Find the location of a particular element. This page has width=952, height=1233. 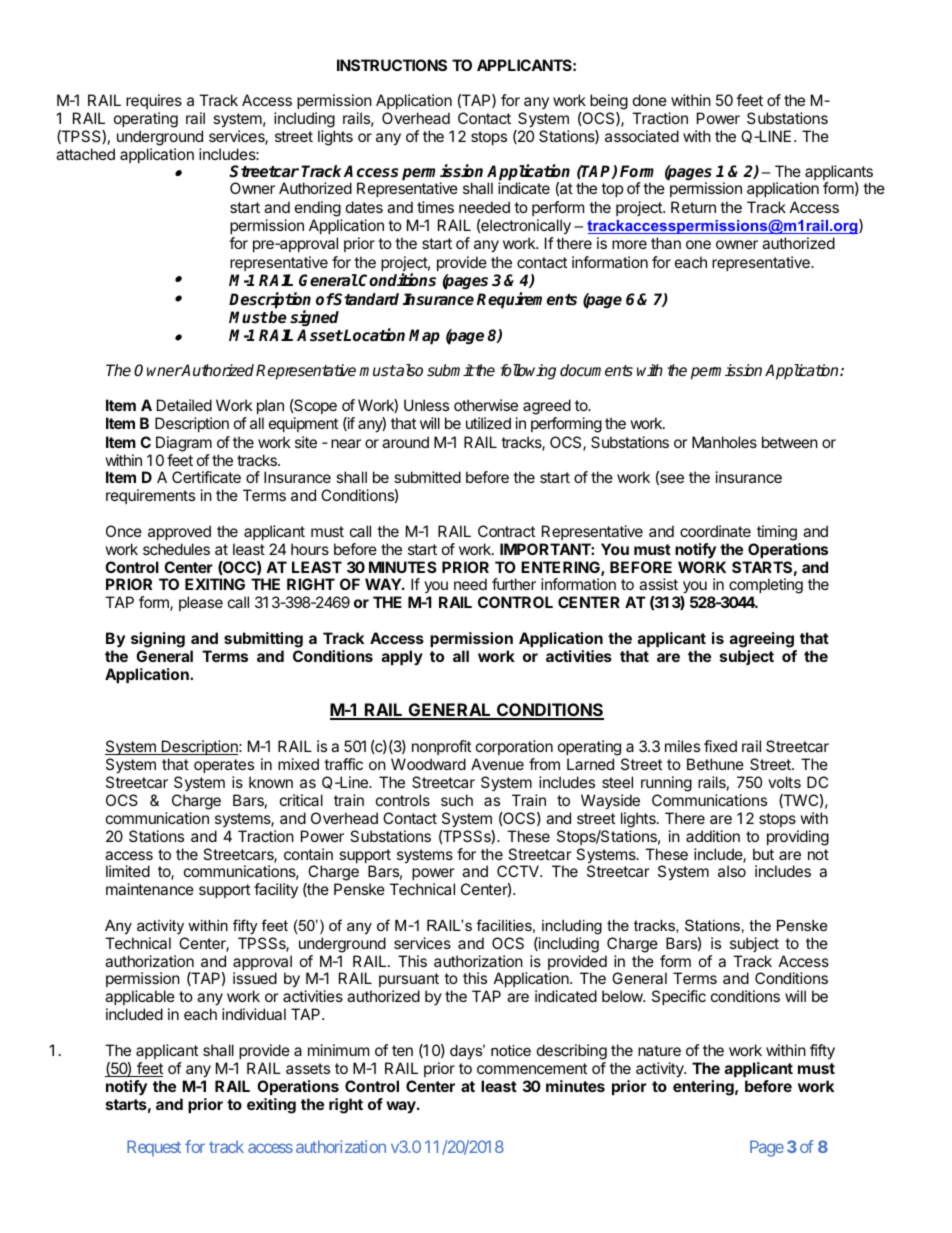

please is located at coordinates (201, 603).
